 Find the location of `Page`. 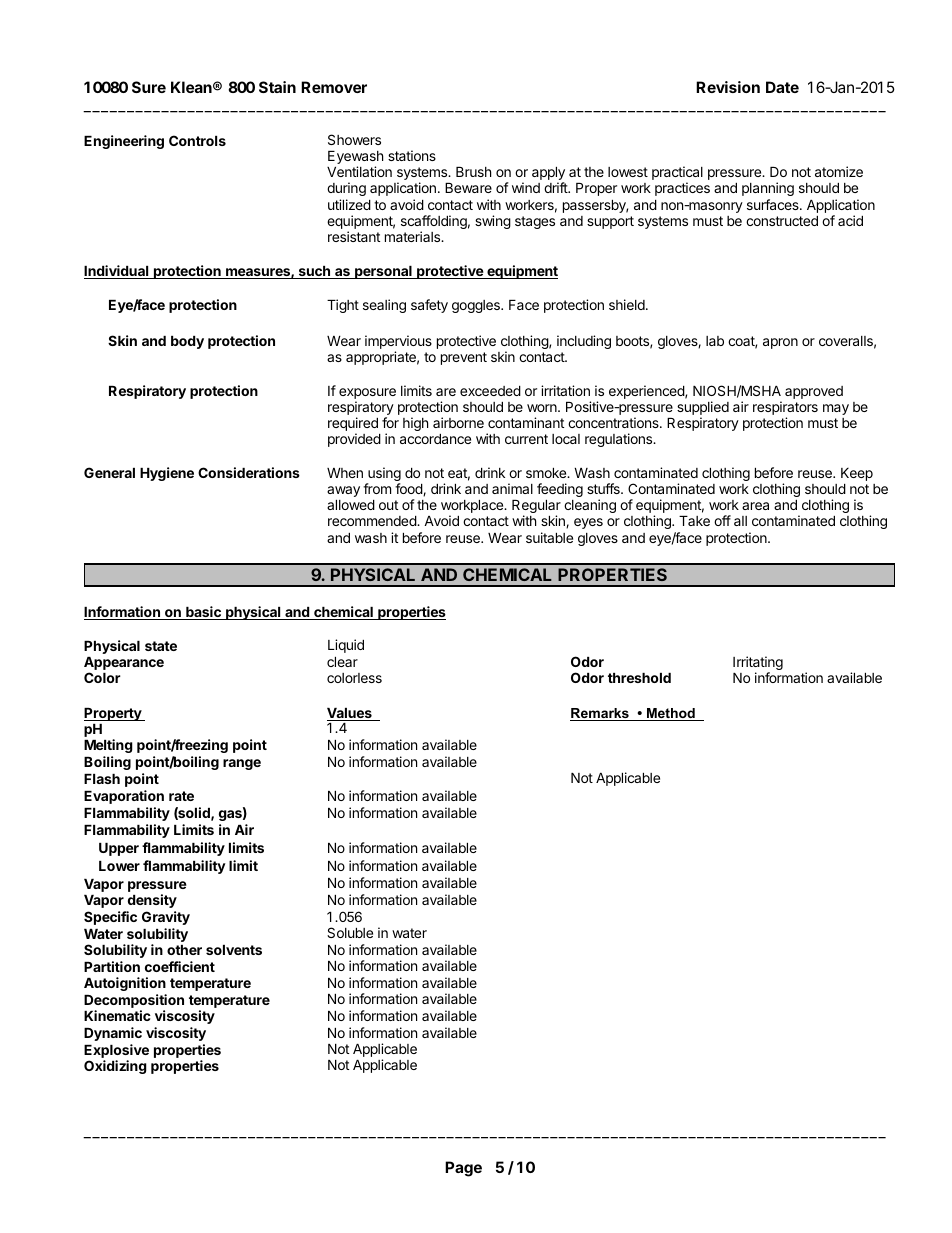

Page is located at coordinates (463, 1169).
